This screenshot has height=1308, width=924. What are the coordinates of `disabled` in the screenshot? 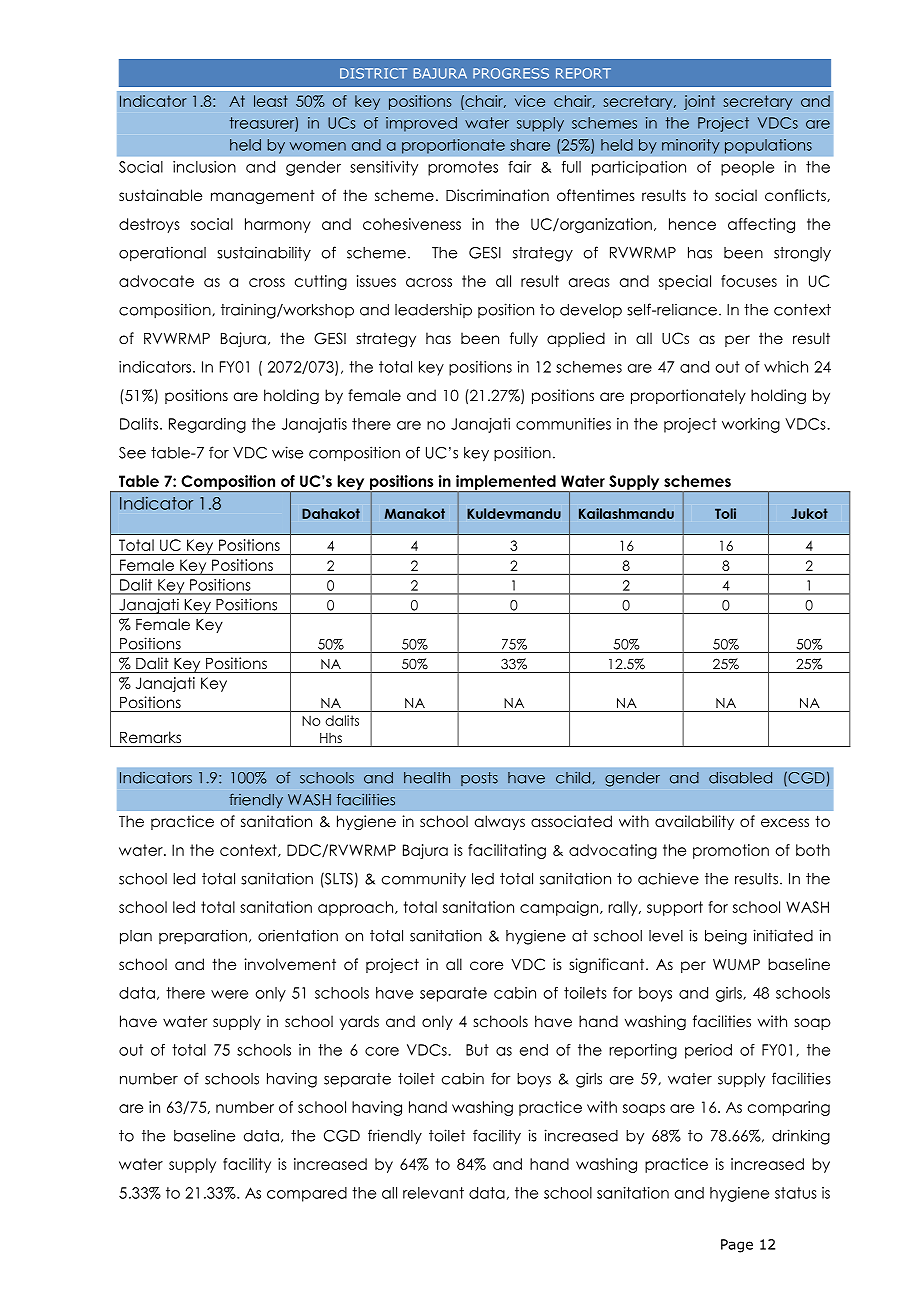 It's located at (740, 777).
